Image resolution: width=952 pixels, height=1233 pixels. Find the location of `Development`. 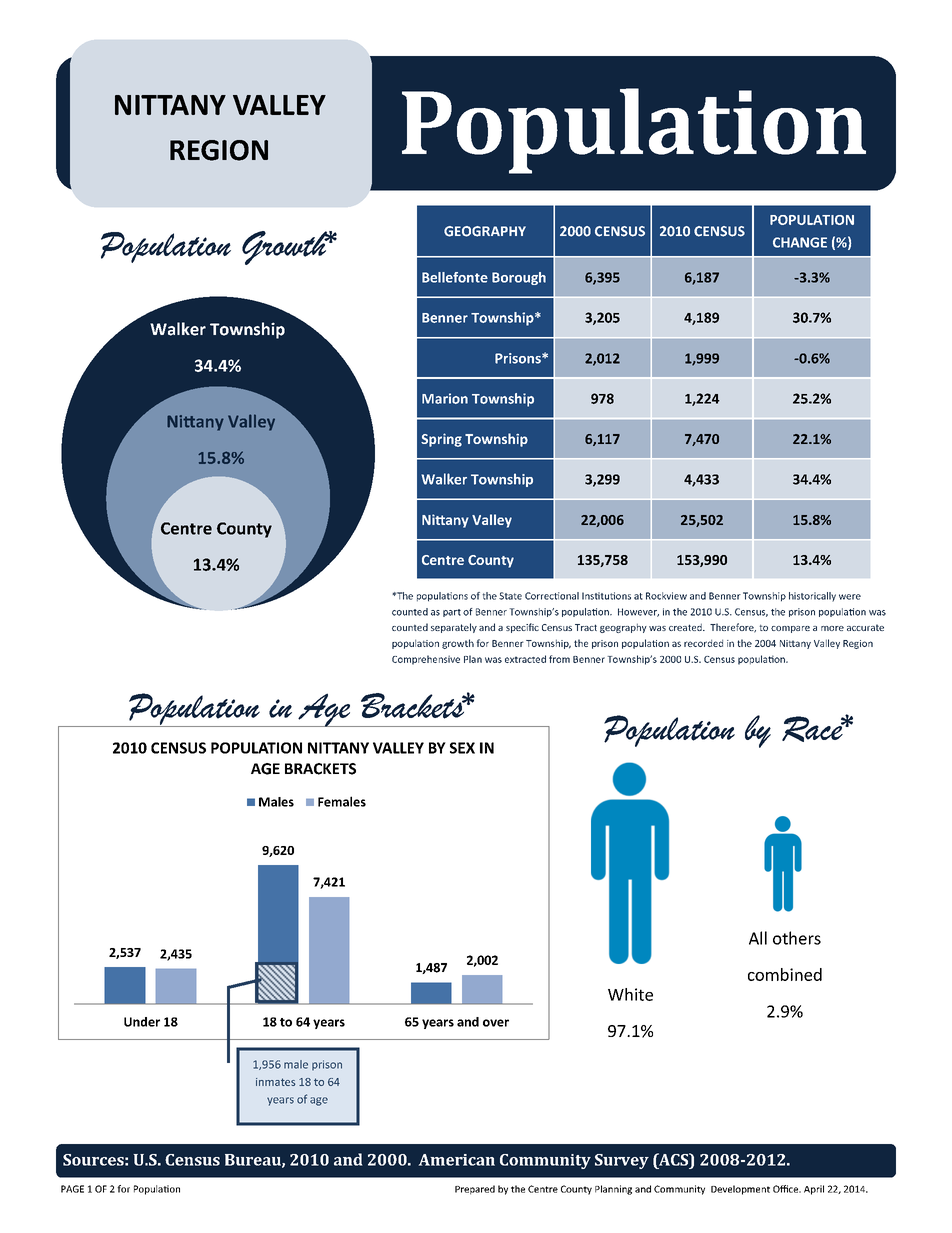

Development is located at coordinates (740, 1190).
